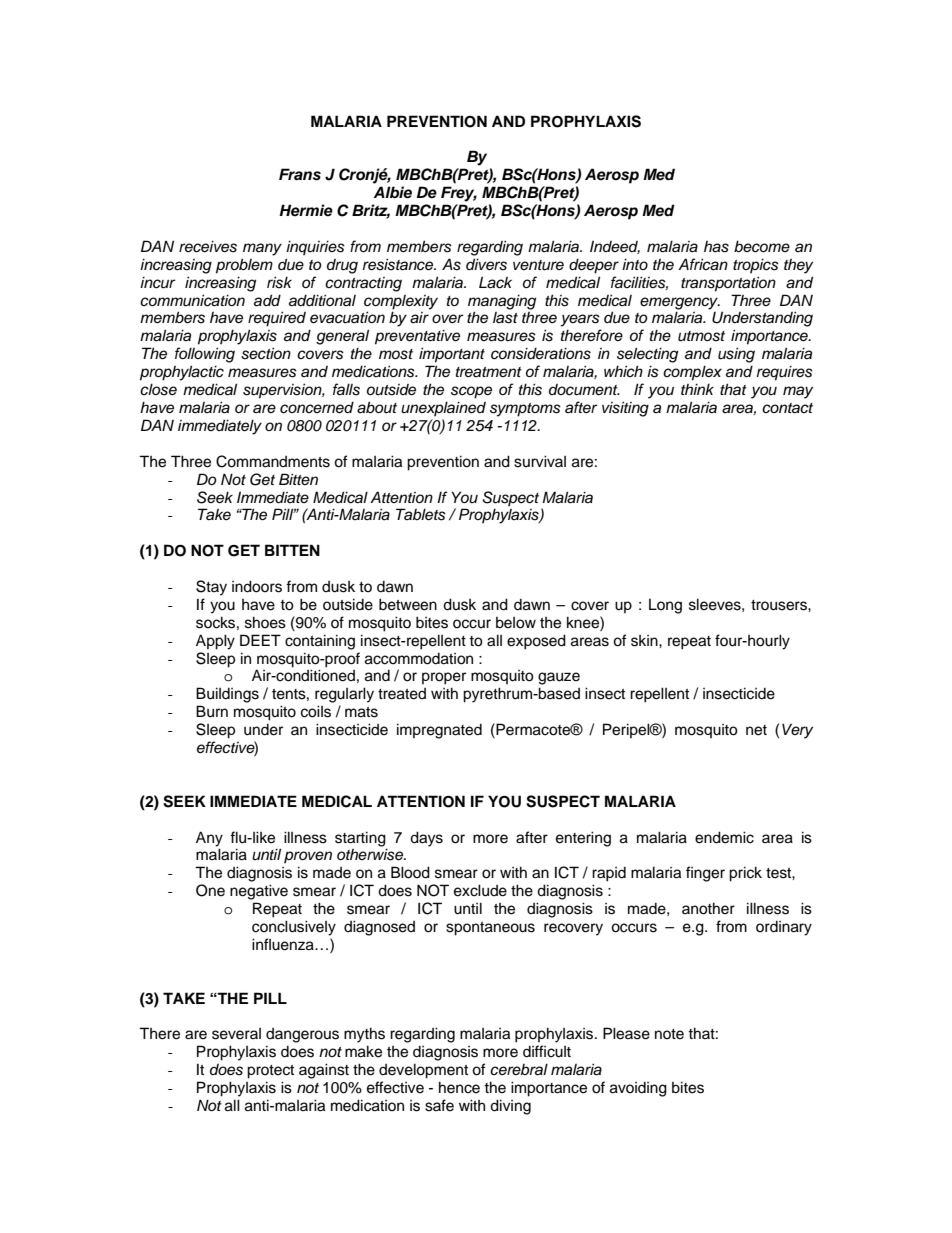 The height and width of the page is (1233, 952). Describe the element at coordinates (540, 461) in the page. I see `survival` at that location.
